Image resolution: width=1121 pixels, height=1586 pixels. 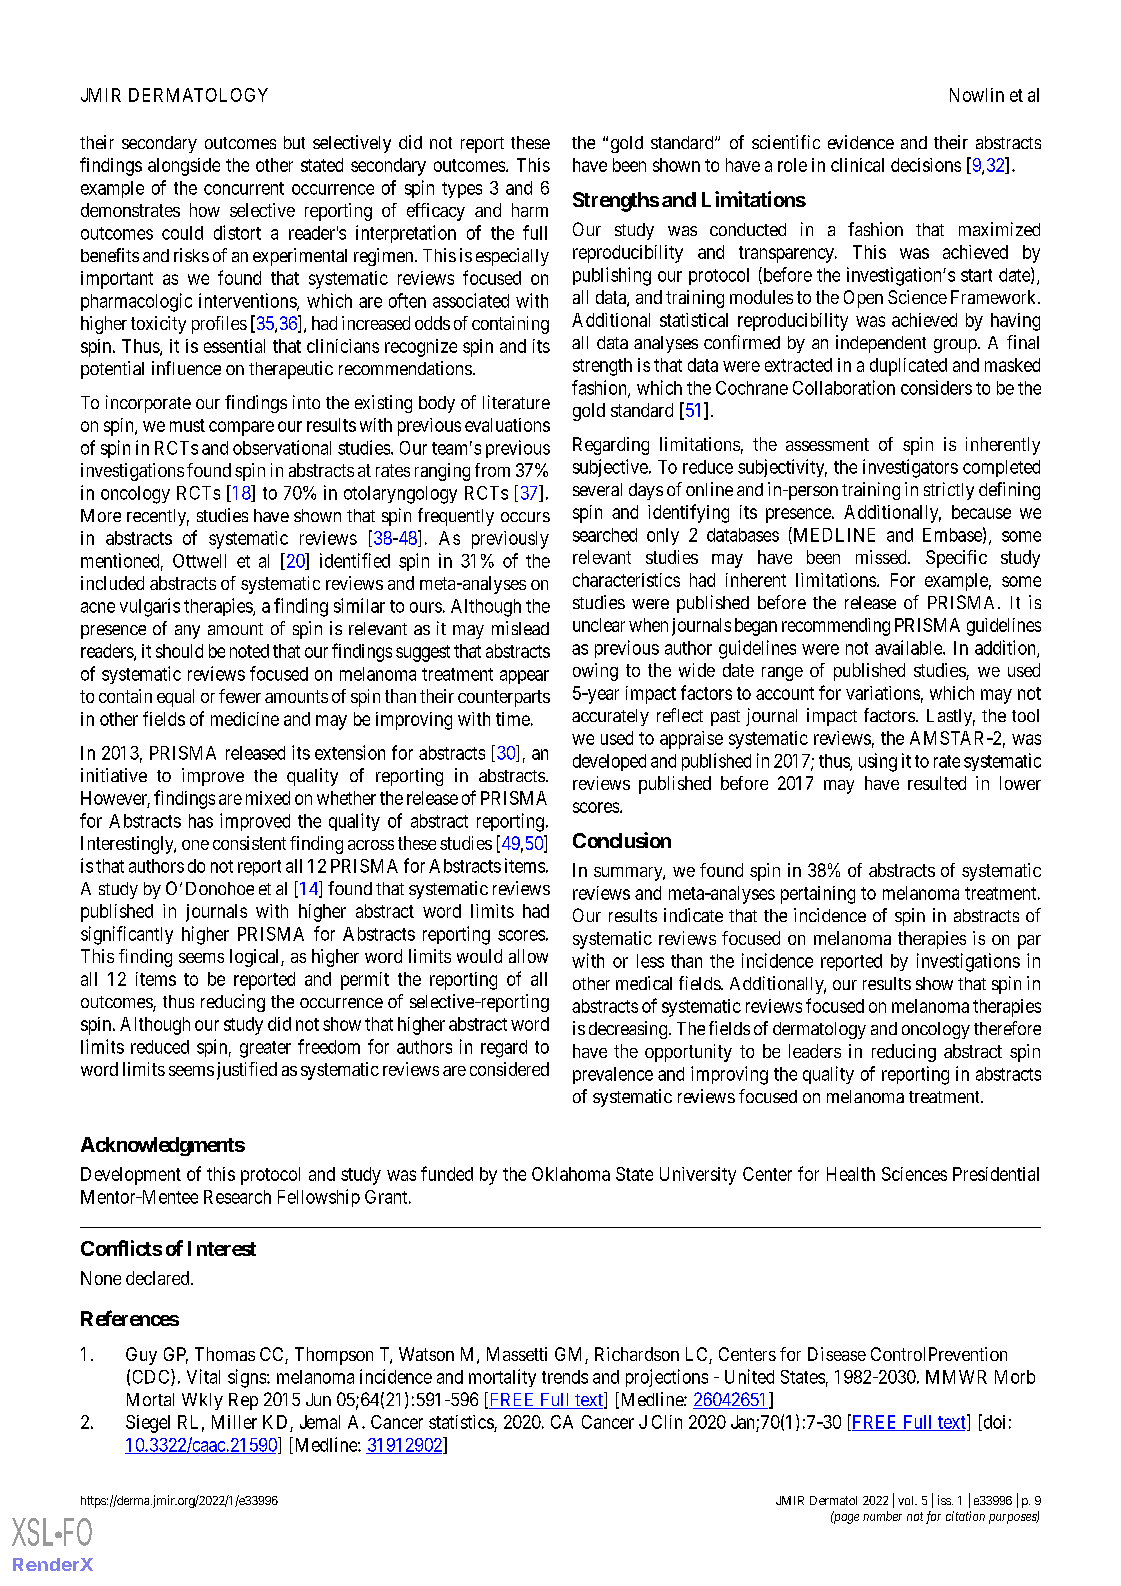 I want to click on alongside, so click(x=184, y=167).
